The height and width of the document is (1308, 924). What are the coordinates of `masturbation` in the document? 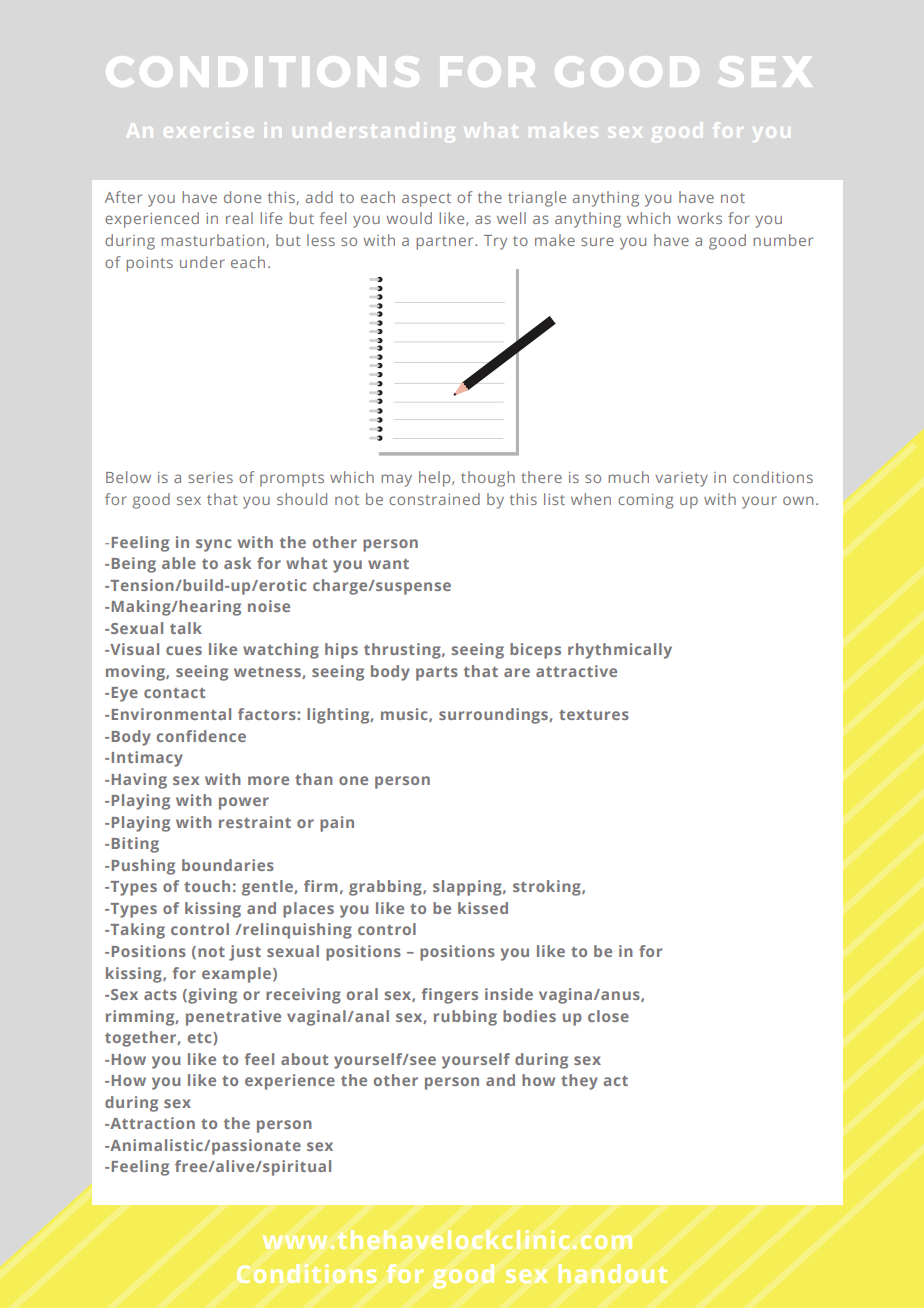 It's located at (214, 241).
